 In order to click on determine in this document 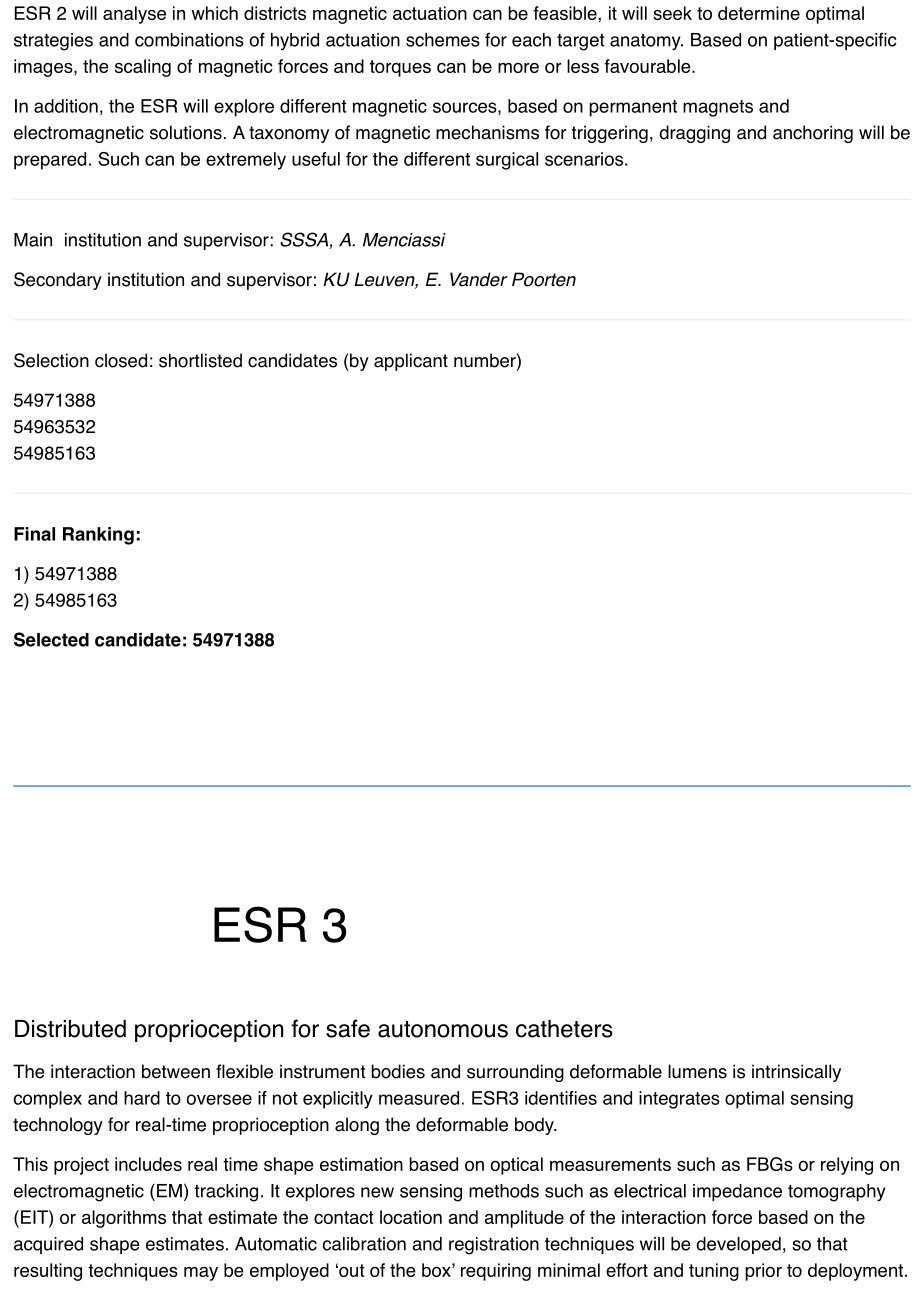, I will do `click(759, 13)`.
